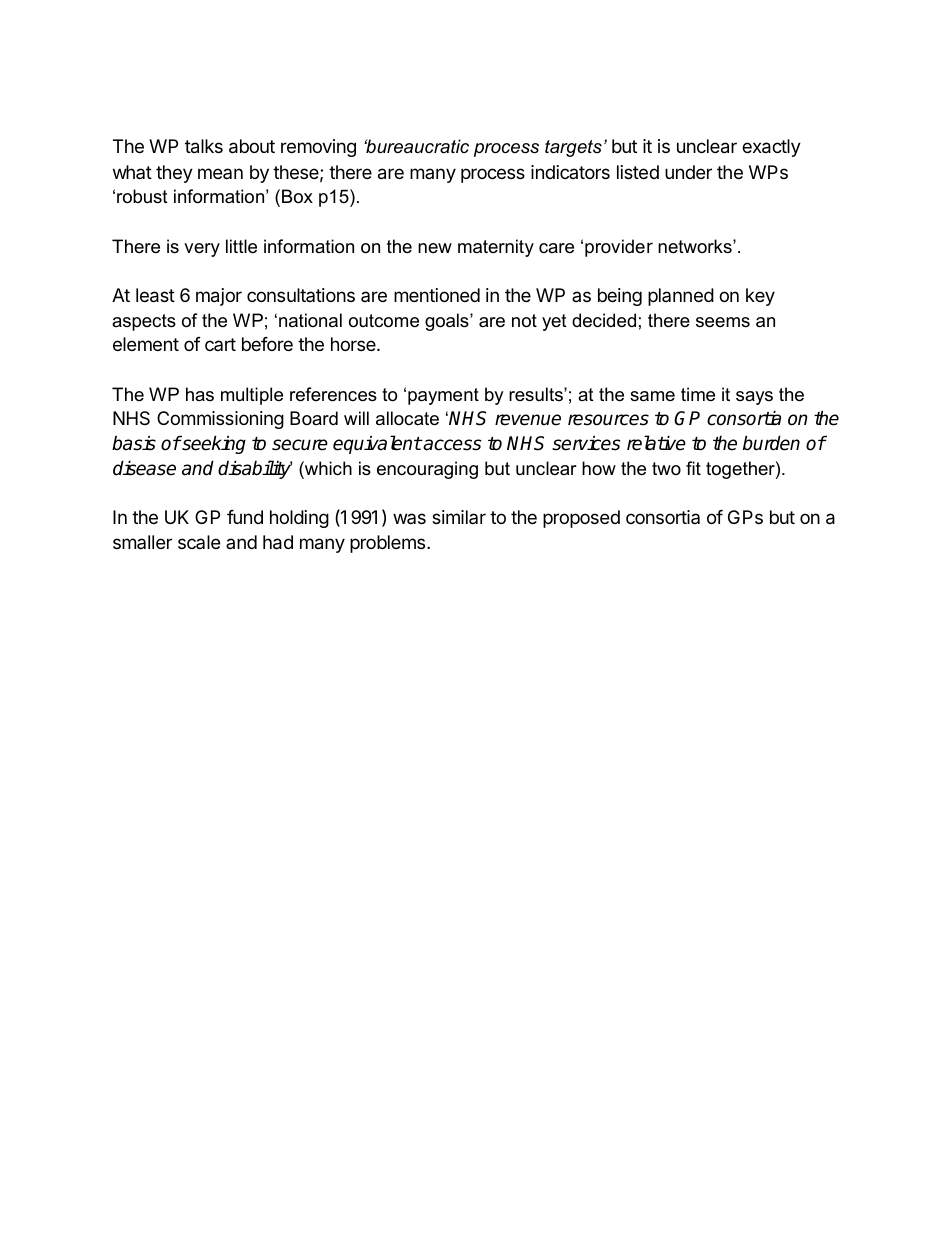 The image size is (952, 1233). What do you see at coordinates (204, 146) in the page?
I see `talks` at bounding box center [204, 146].
